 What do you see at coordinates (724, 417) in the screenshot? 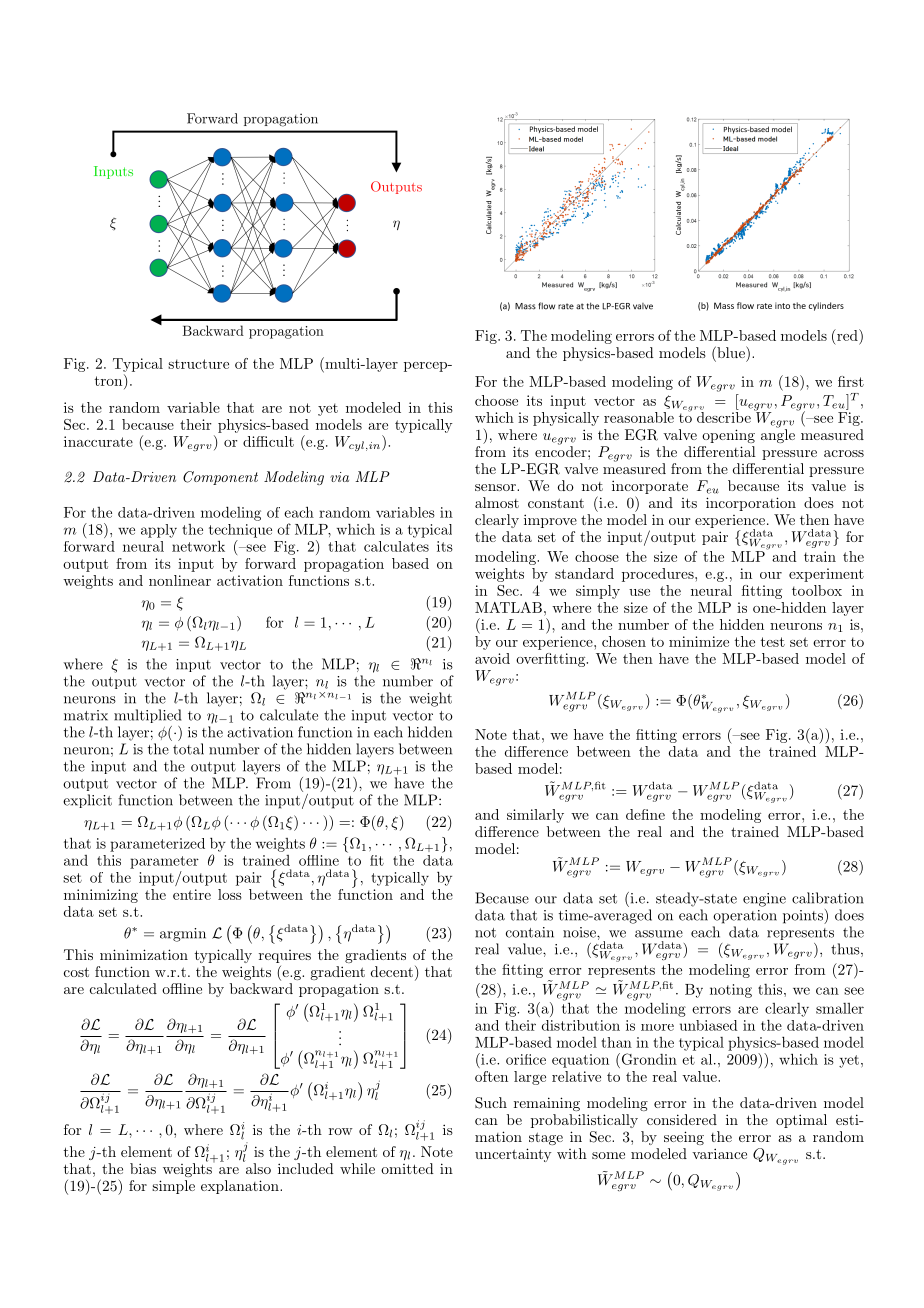
I see `describe` at bounding box center [724, 417].
